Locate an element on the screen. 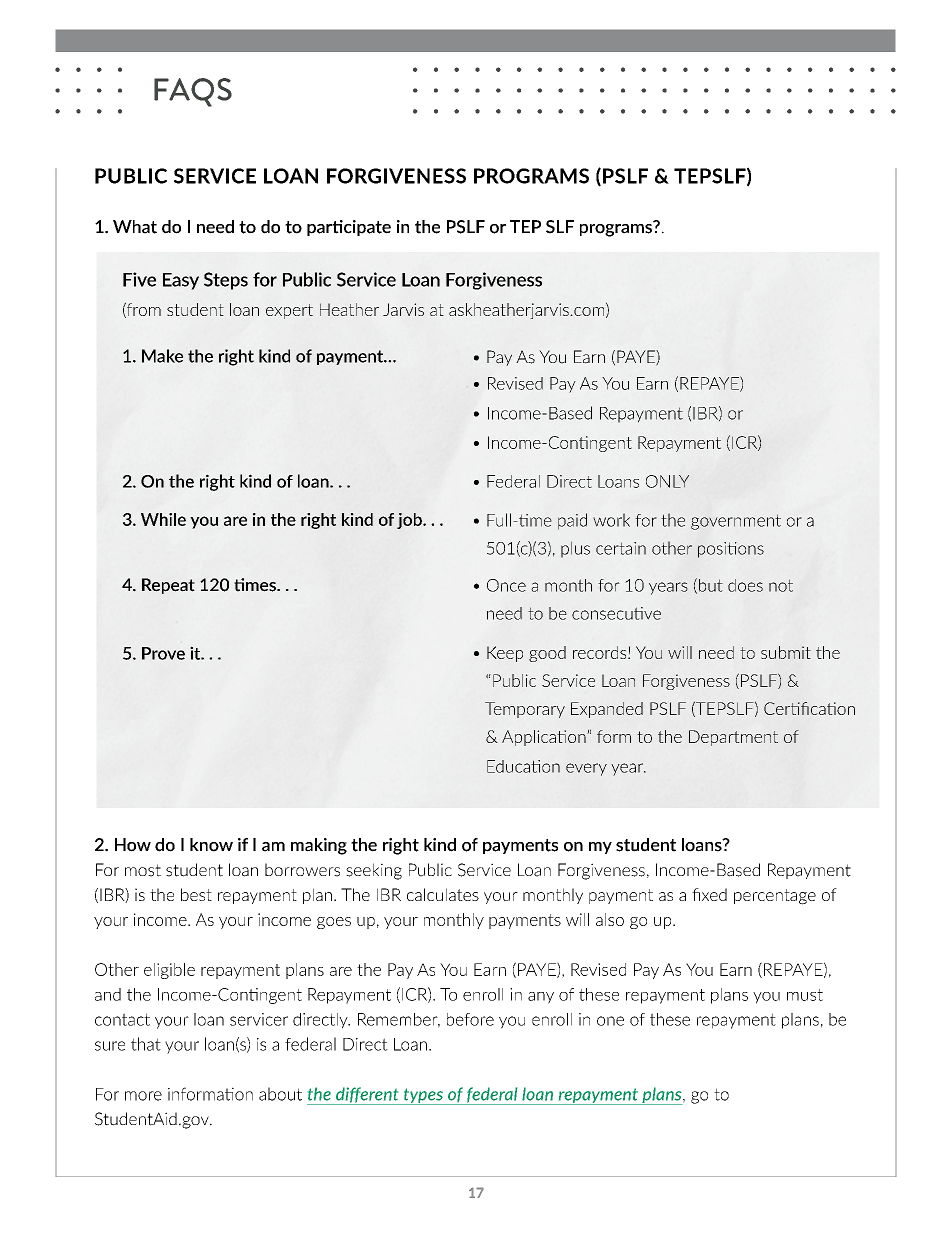 The image size is (952, 1233). ONLY is located at coordinates (667, 481).
